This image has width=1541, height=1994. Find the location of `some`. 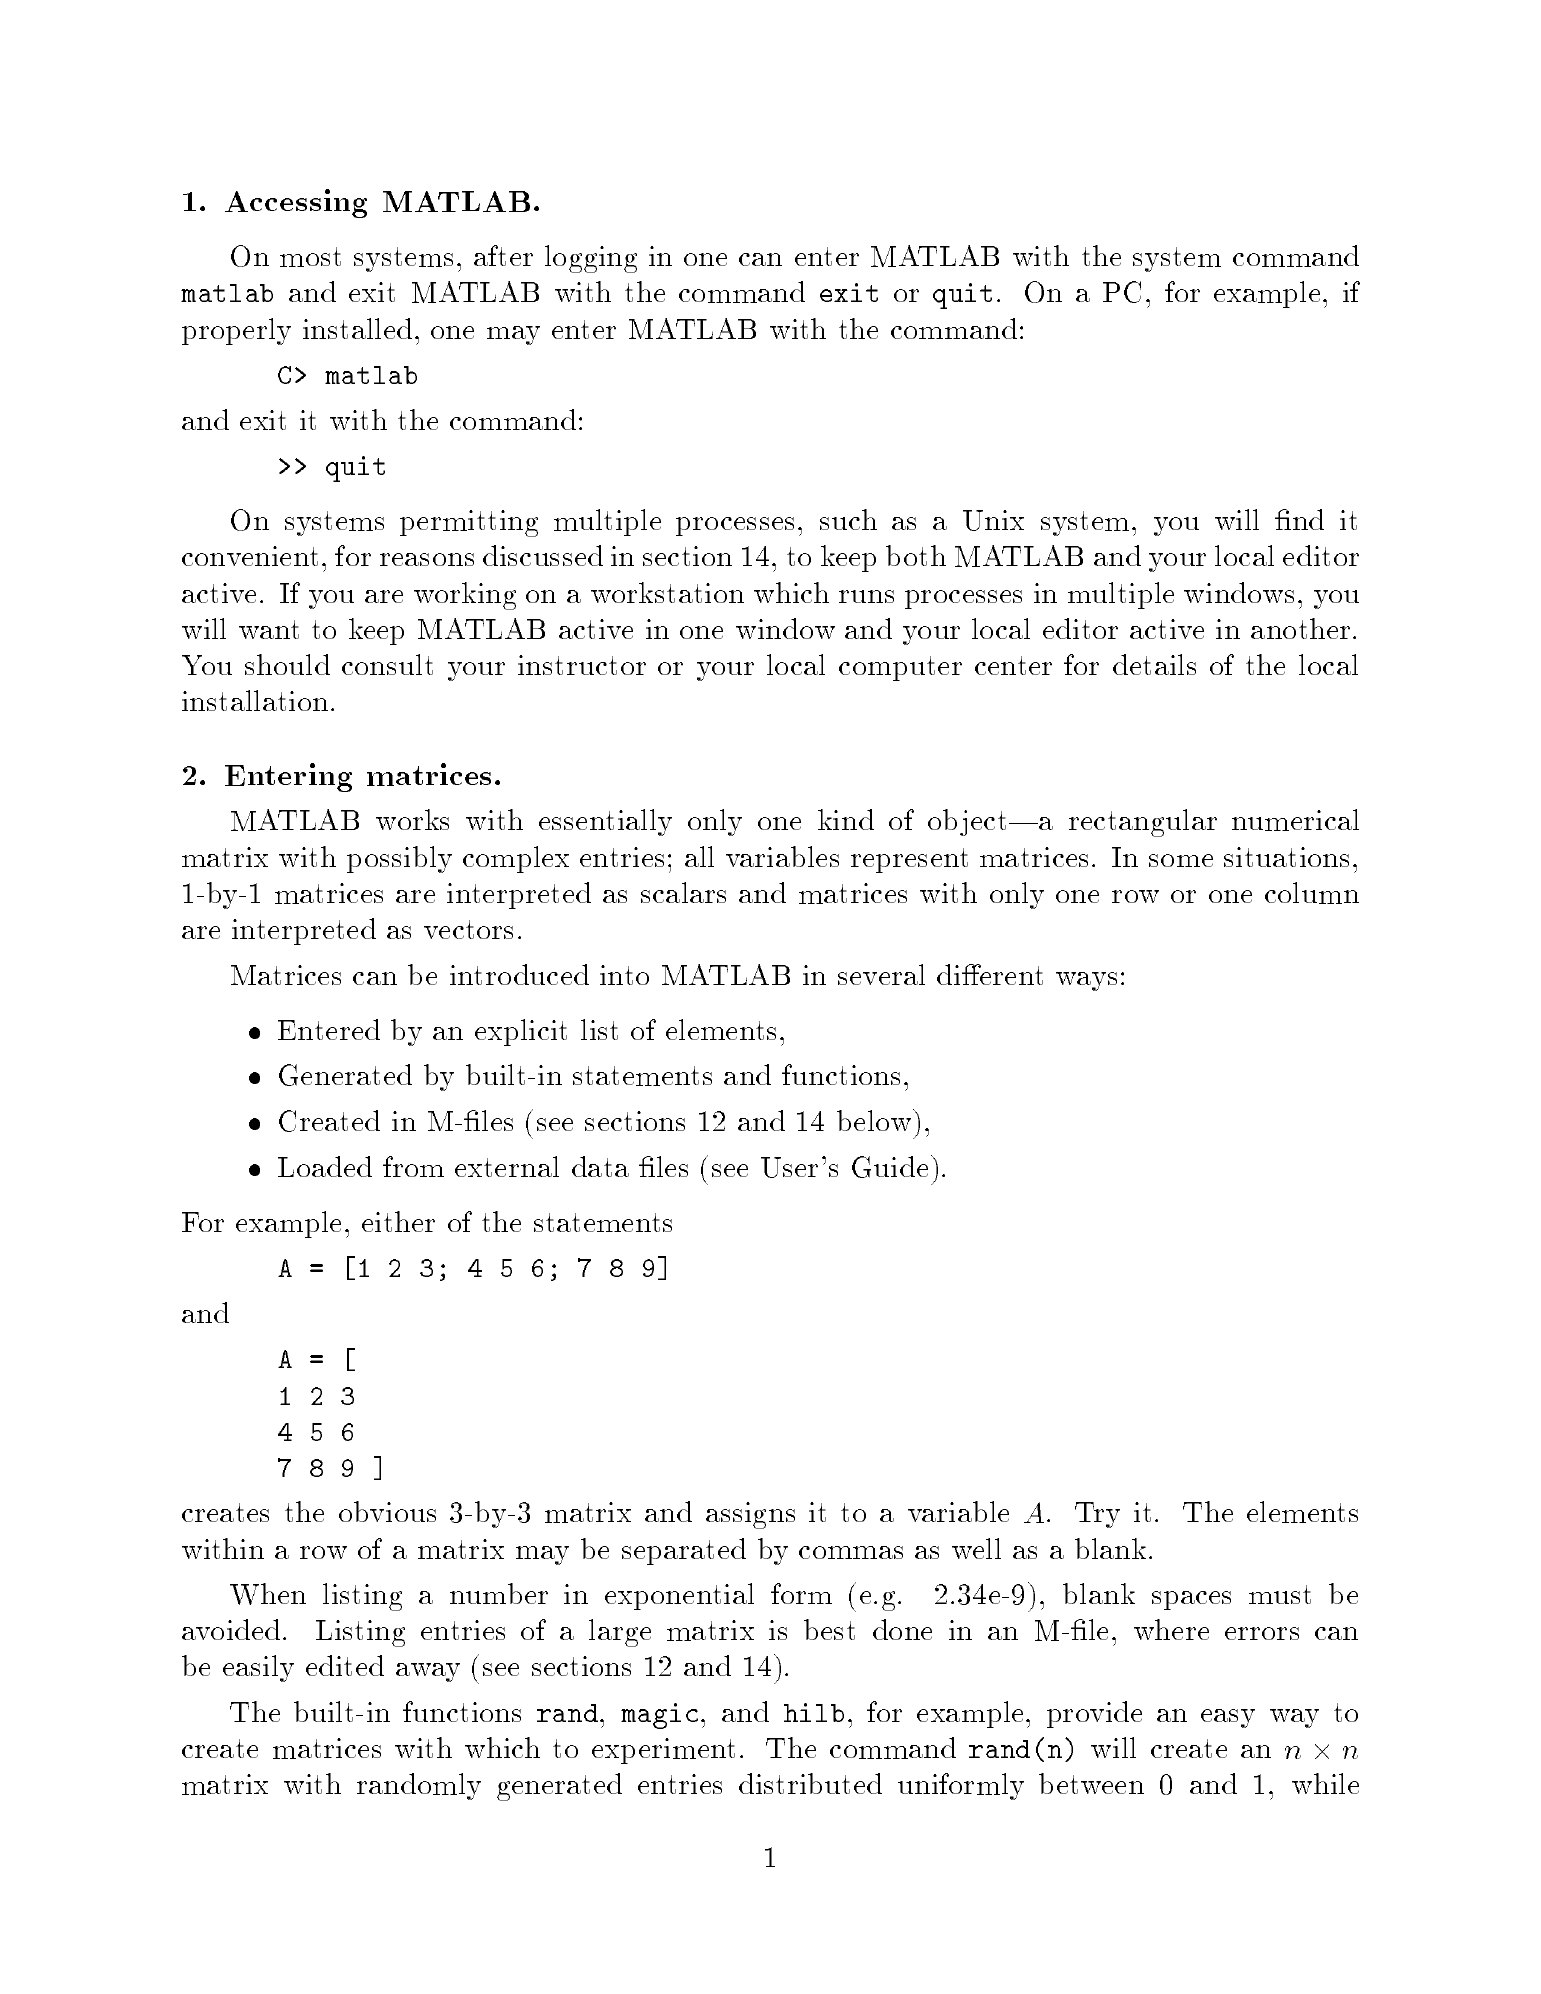

some is located at coordinates (1181, 860).
